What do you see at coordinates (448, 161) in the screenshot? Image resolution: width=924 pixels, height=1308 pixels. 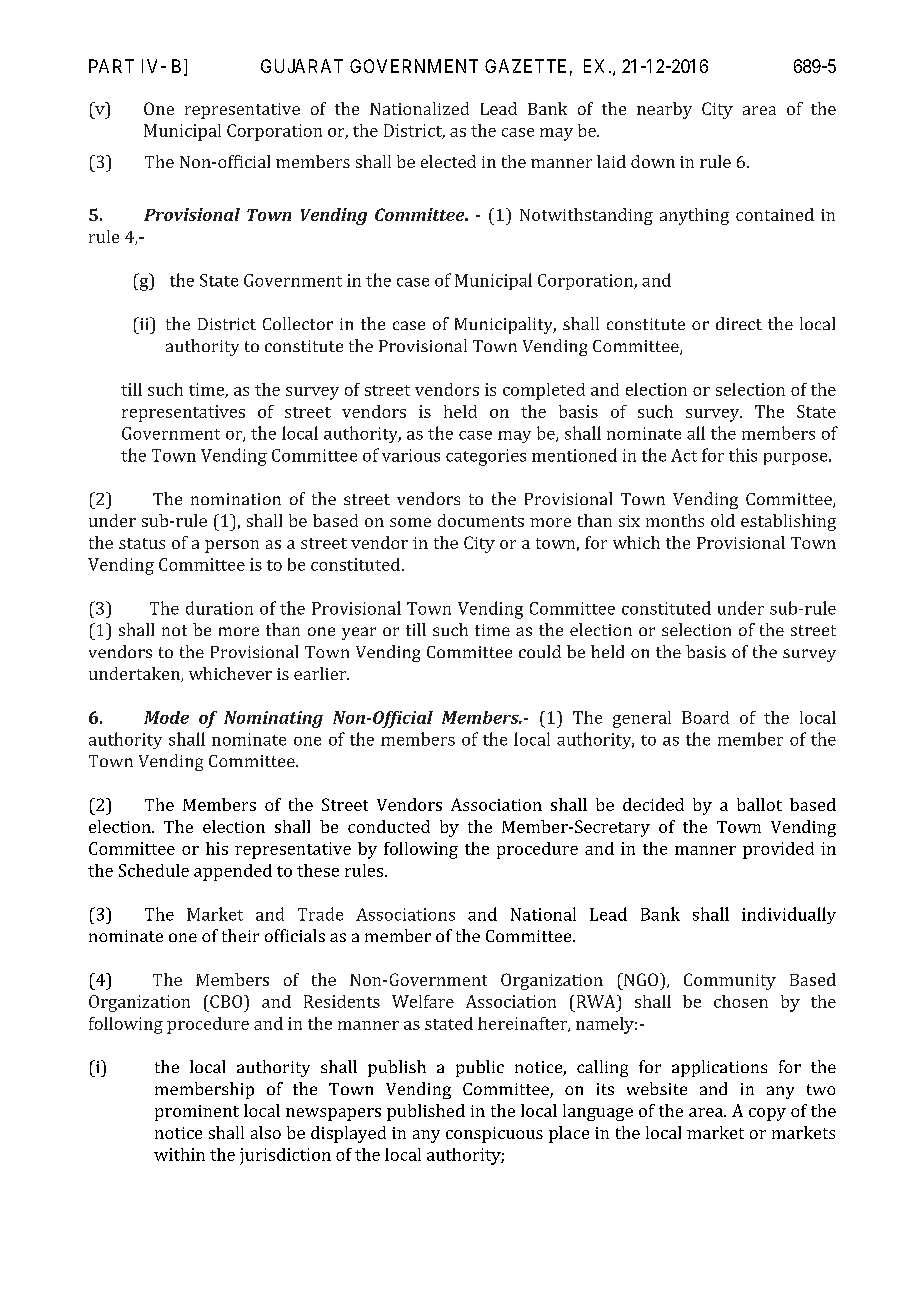 I see `elected` at bounding box center [448, 161].
